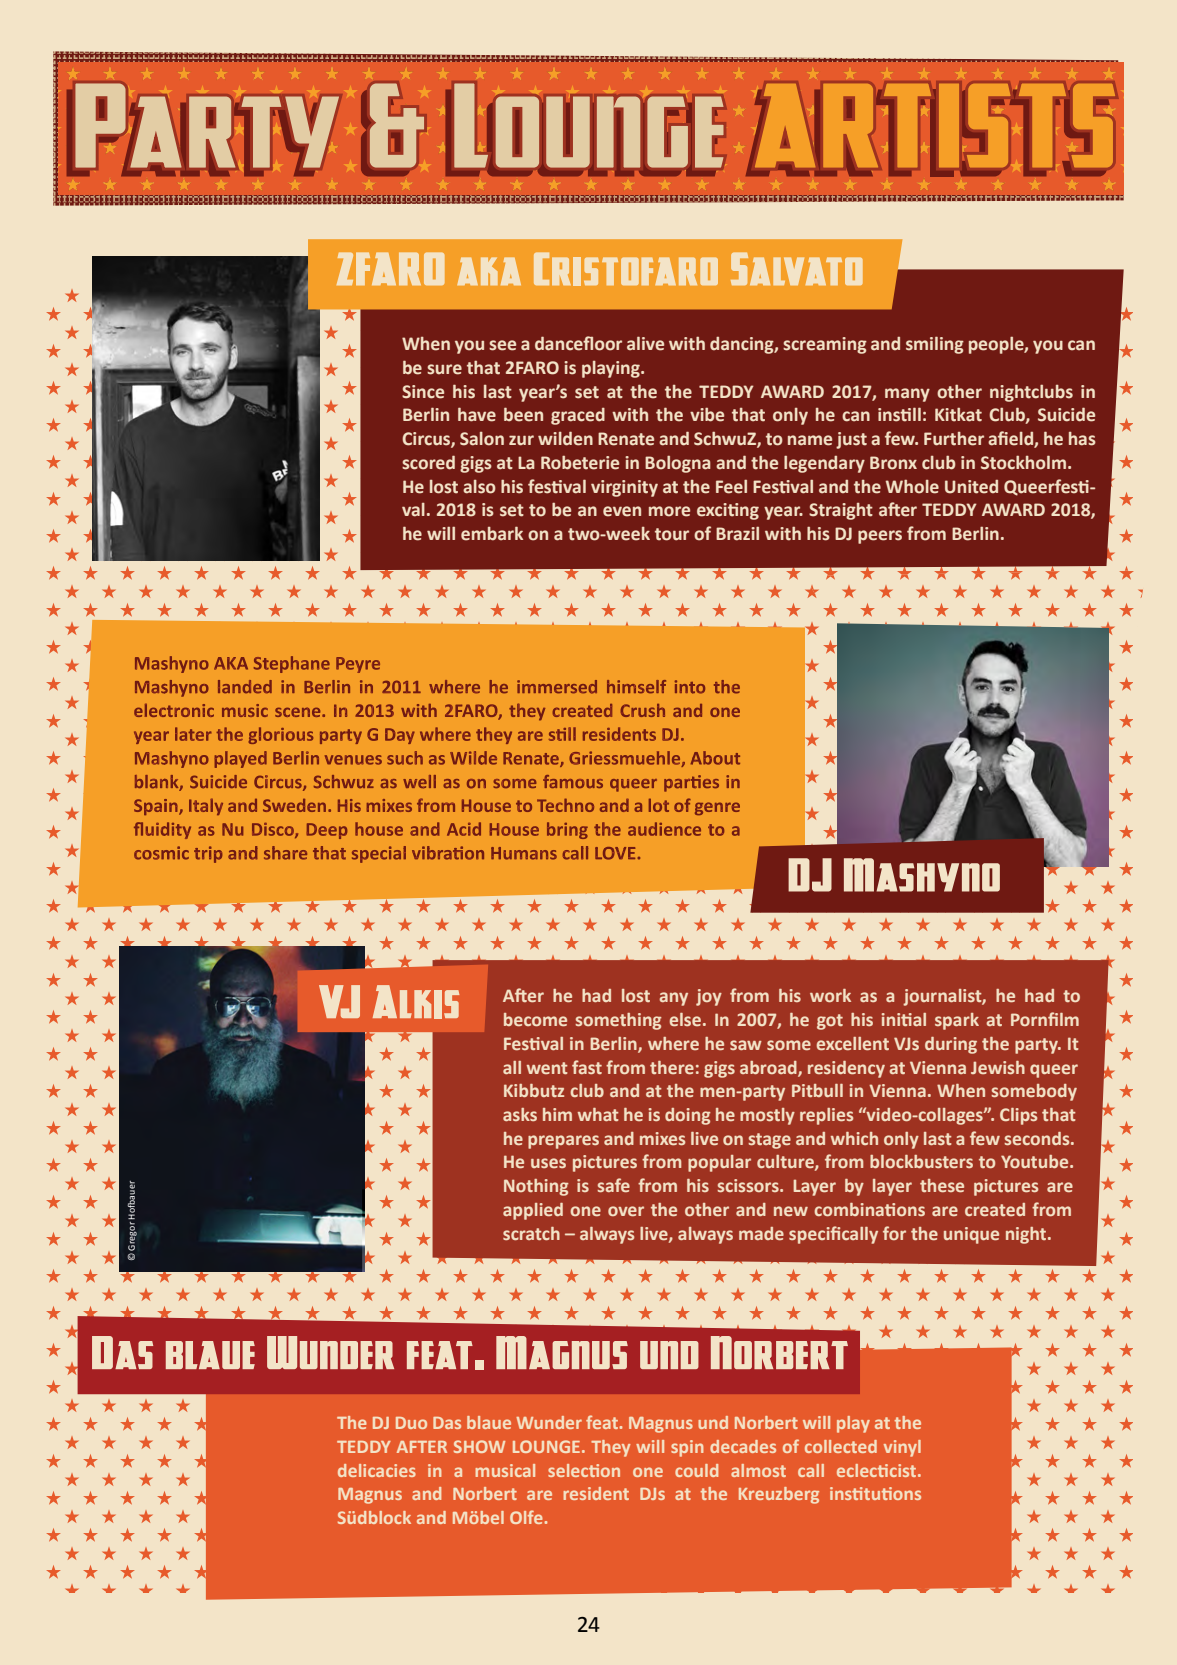 This screenshot has width=1177, height=1665. Describe the element at coordinates (957, 1021) in the screenshot. I see `spark` at that location.
